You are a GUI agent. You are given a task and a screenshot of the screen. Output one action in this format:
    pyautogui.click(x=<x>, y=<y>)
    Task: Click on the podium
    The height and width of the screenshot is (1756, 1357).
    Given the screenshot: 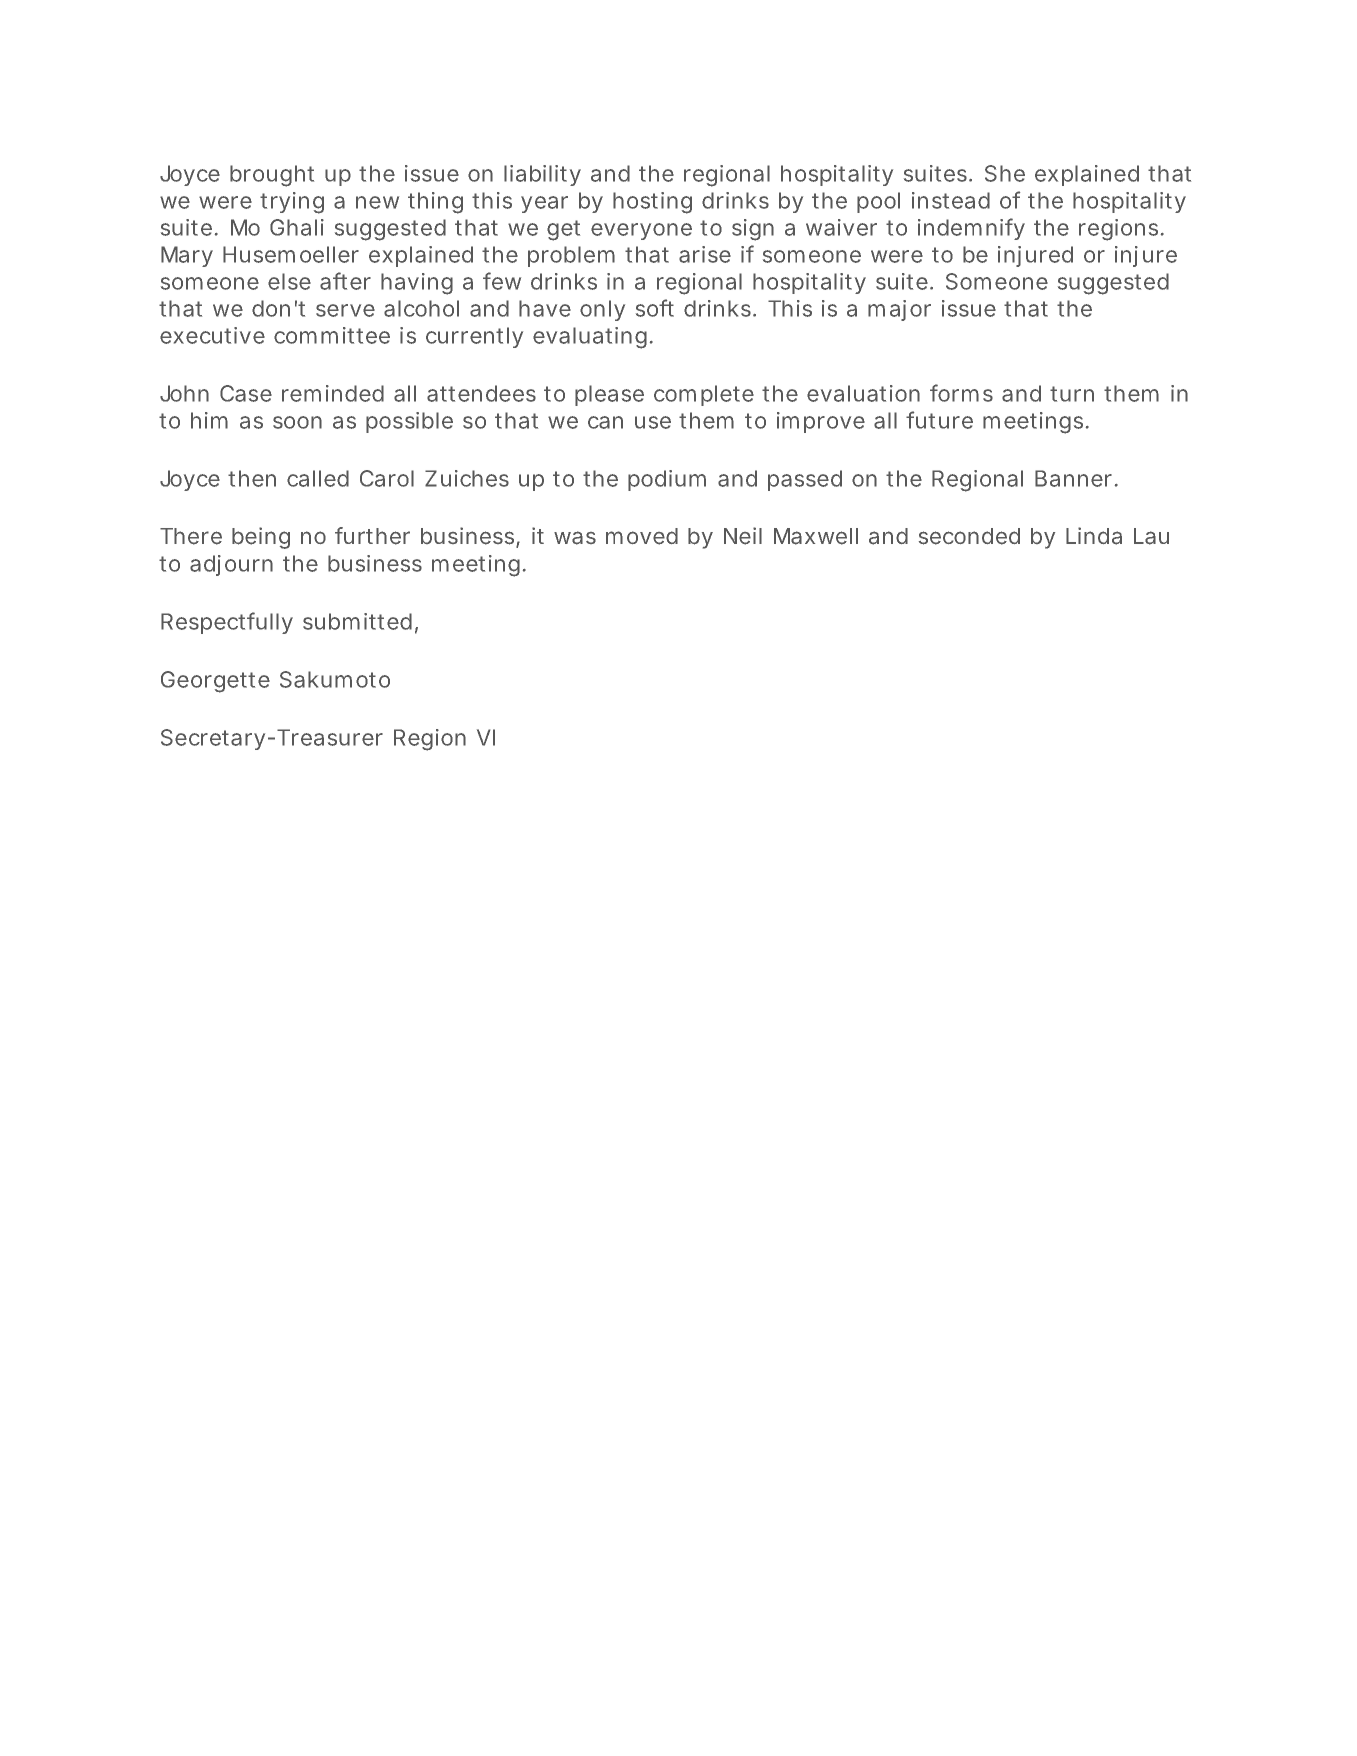 What is the action you would take?
    pyautogui.click(x=667, y=480)
